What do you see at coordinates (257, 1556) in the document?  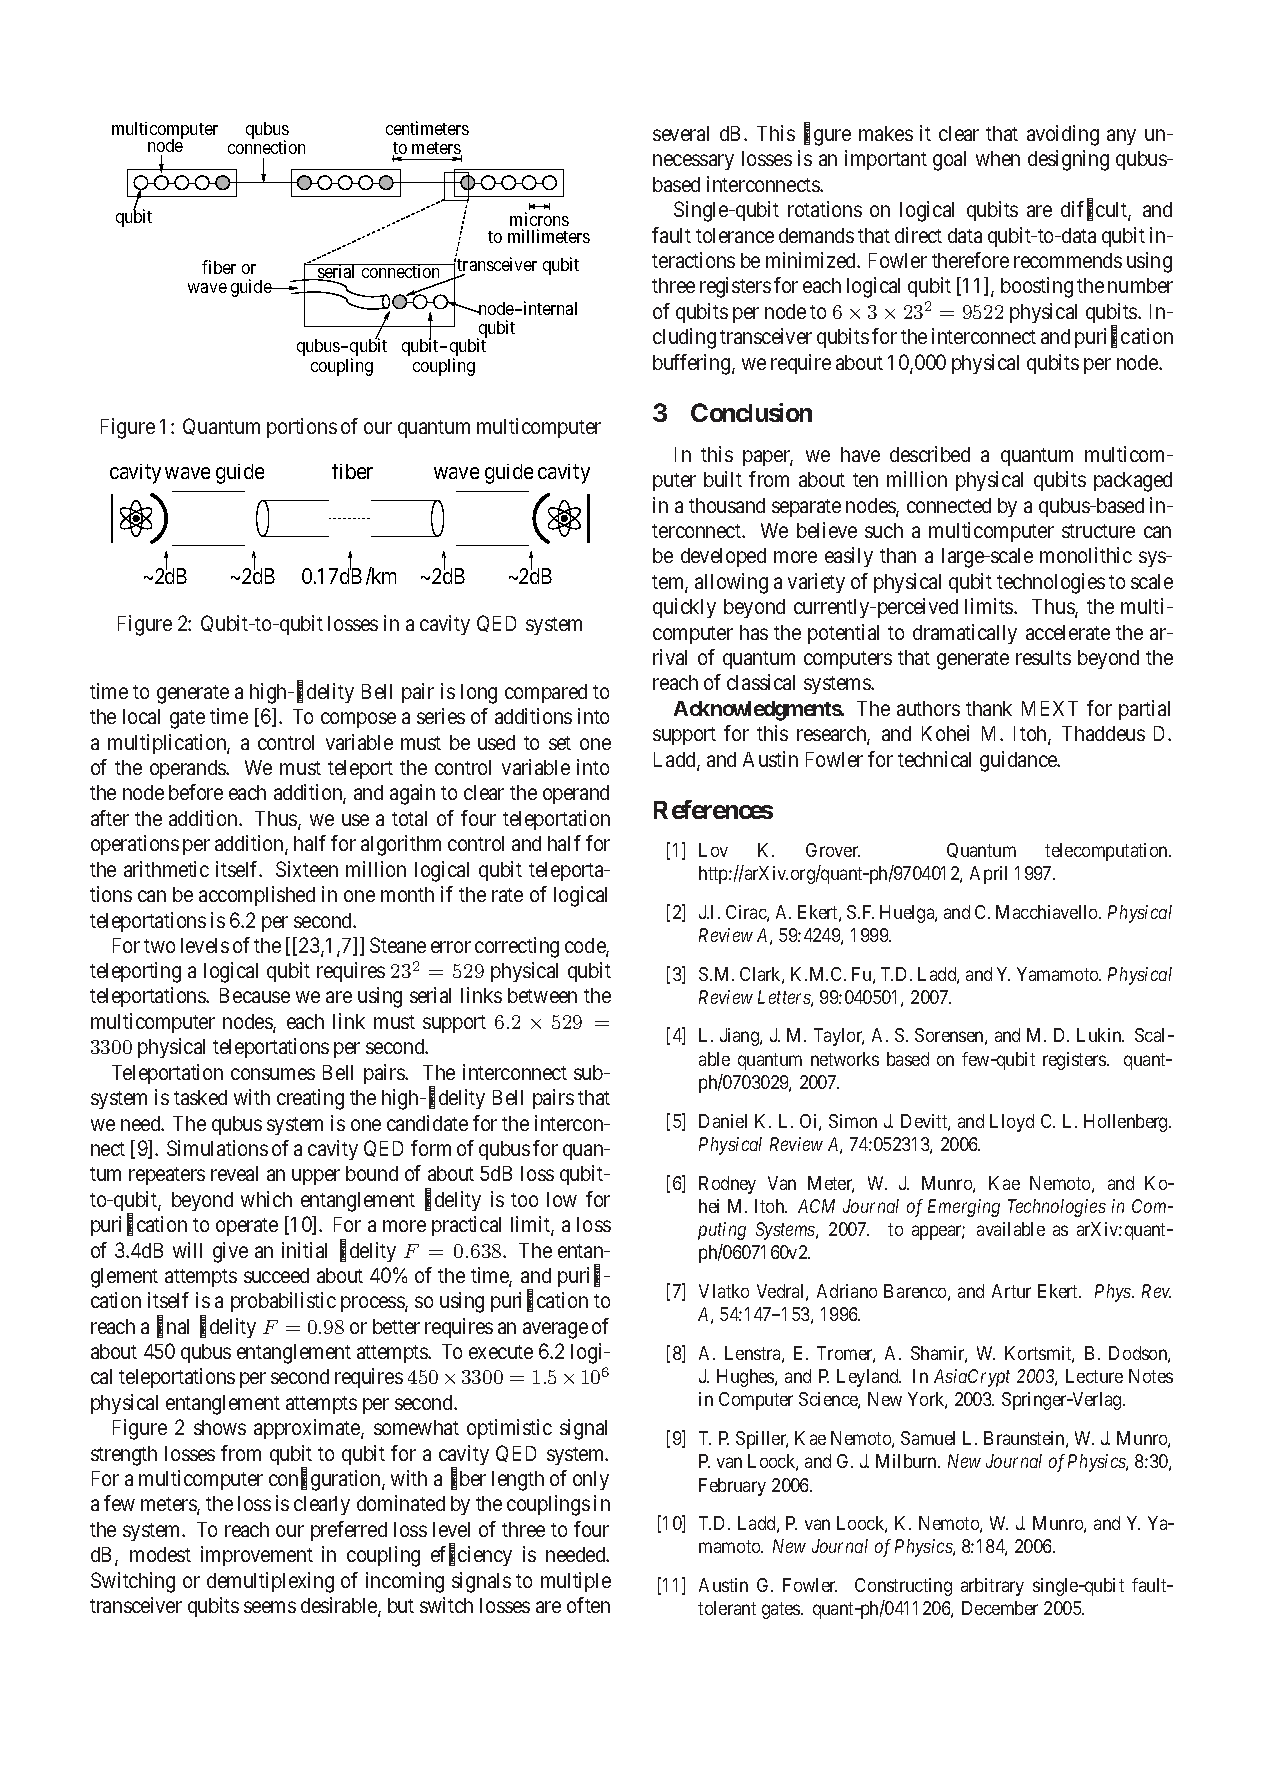 I see `improvement` at bounding box center [257, 1556].
